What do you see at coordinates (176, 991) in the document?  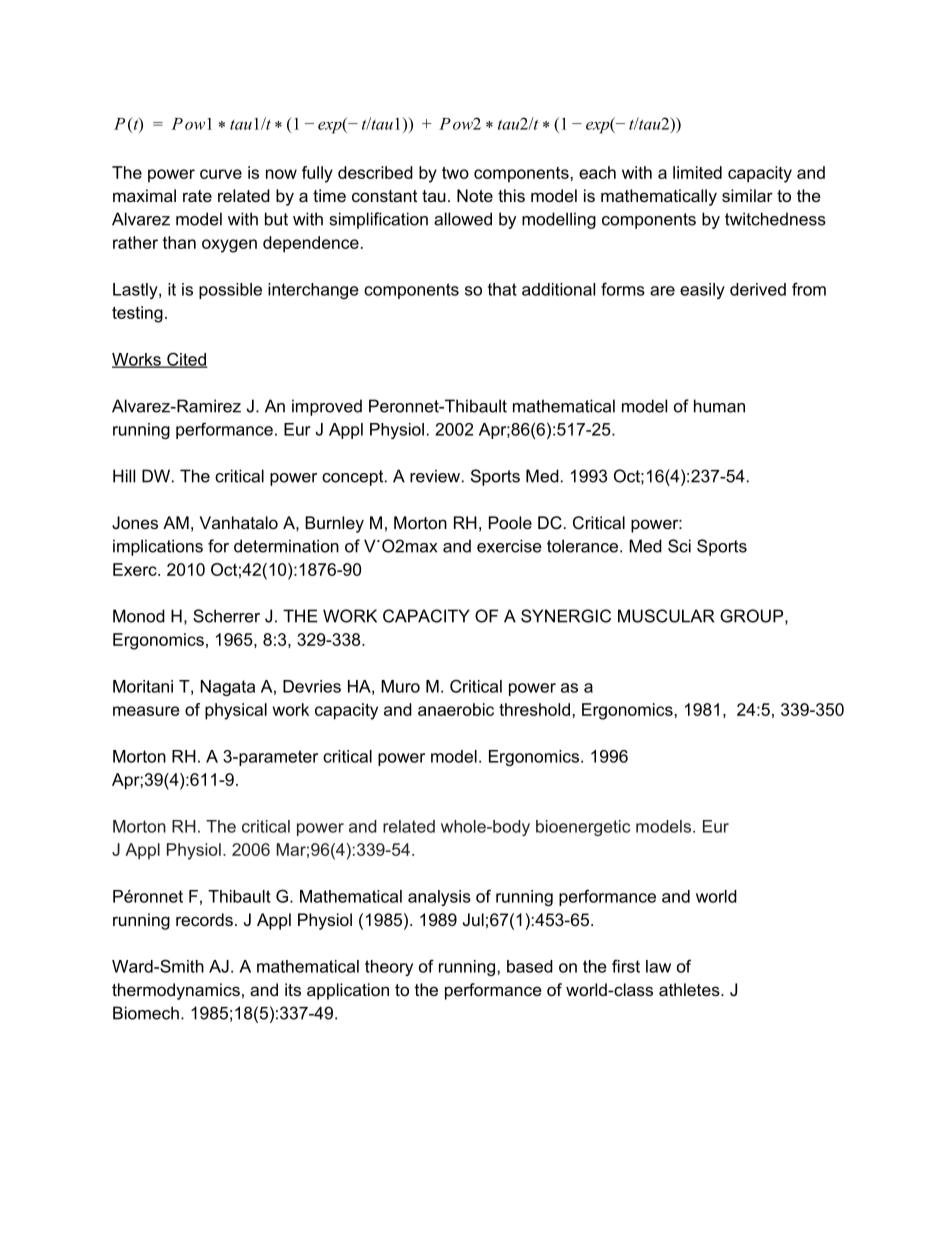 I see `thermodynamics` at bounding box center [176, 991].
